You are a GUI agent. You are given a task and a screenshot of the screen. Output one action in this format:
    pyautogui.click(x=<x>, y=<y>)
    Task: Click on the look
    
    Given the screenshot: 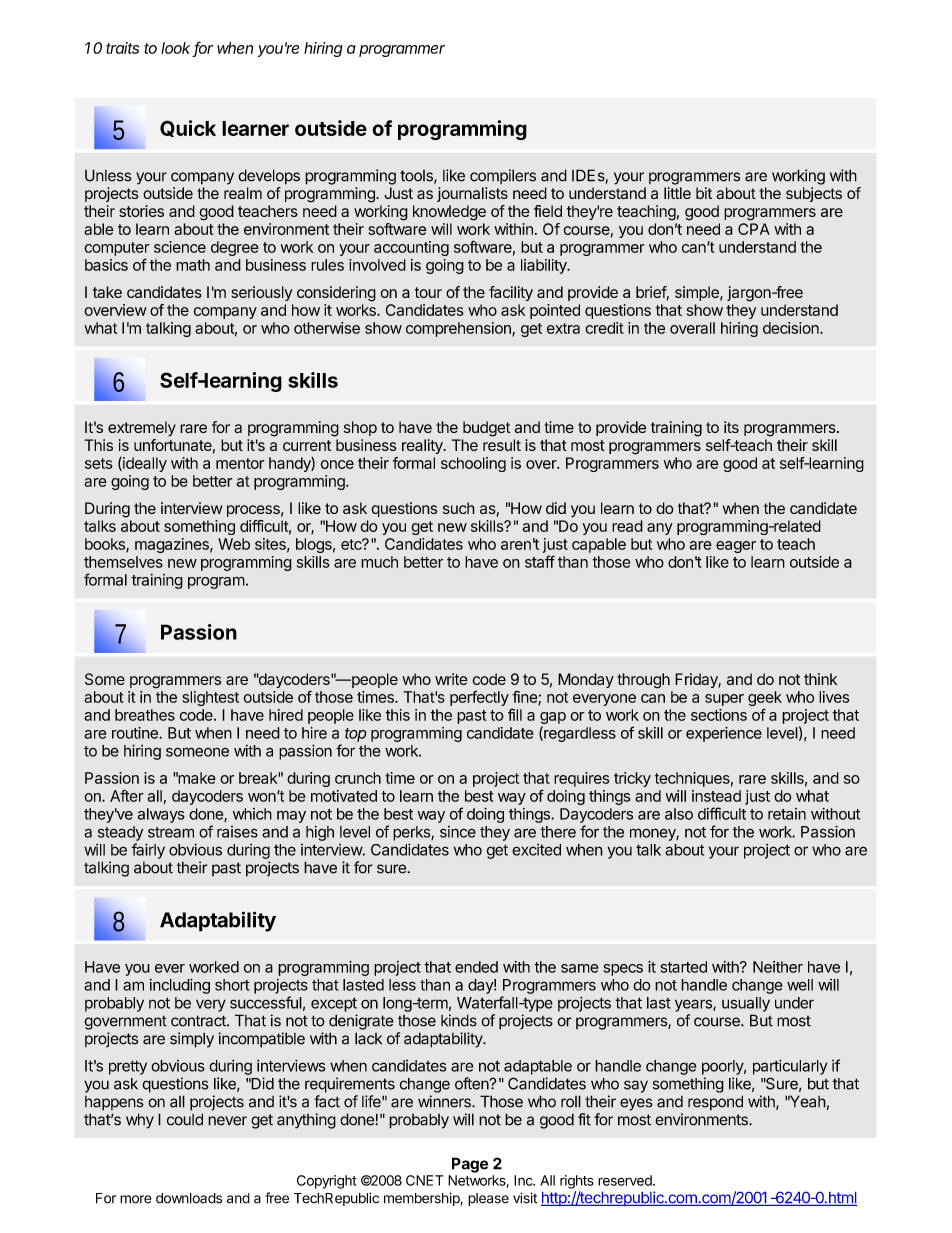 What is the action you would take?
    pyautogui.click(x=177, y=49)
